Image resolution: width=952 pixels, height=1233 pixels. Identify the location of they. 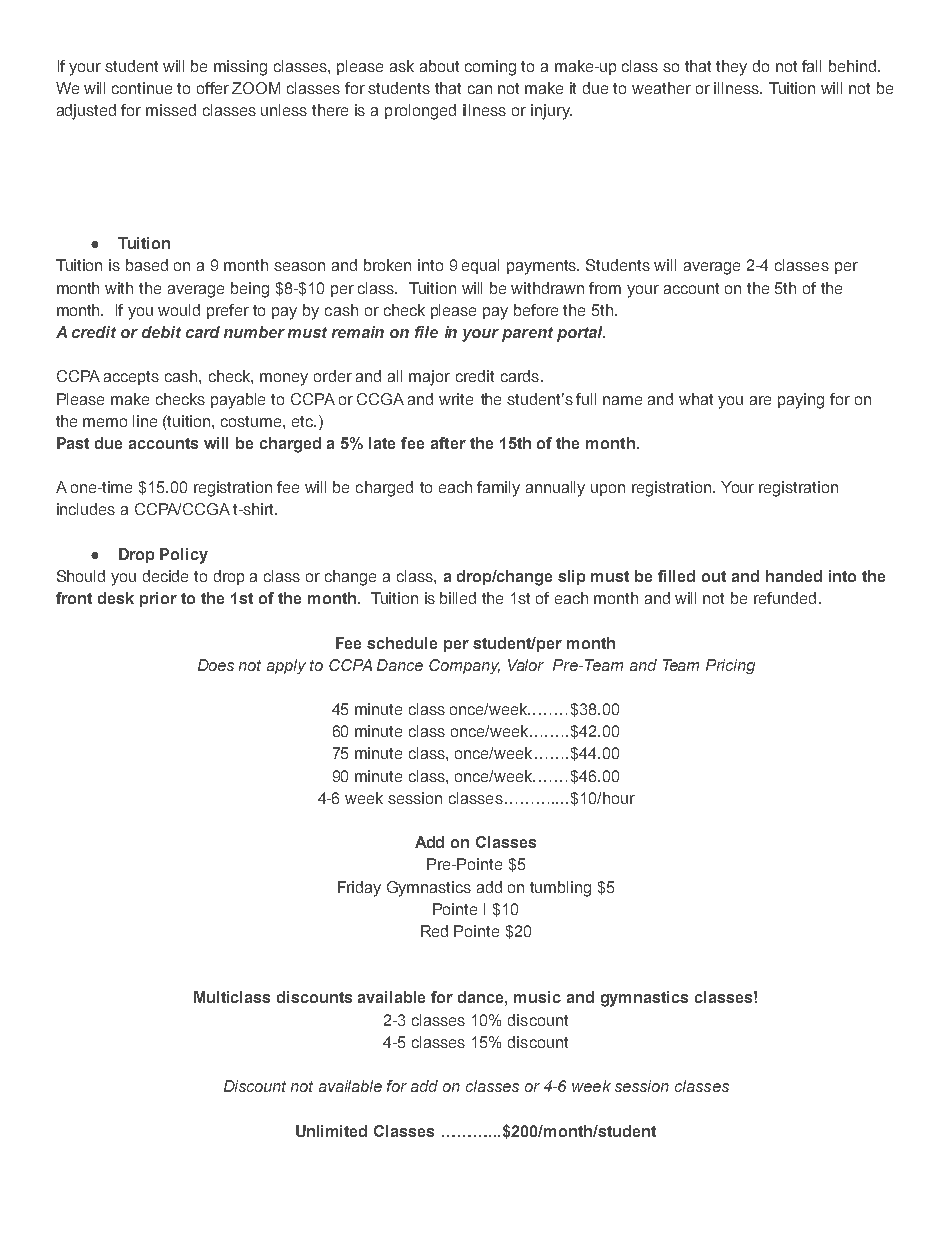
(731, 68).
